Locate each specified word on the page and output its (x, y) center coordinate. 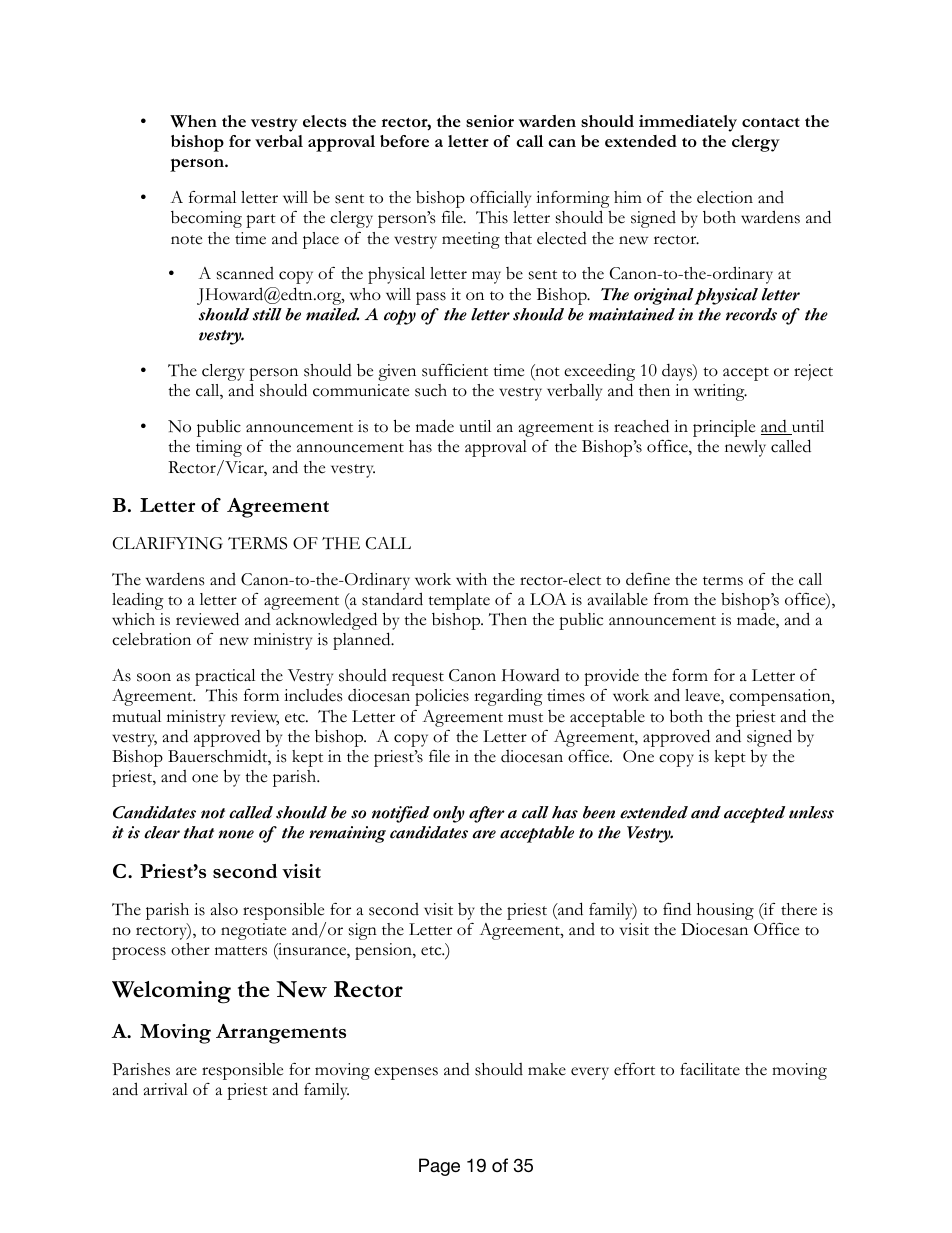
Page (439, 1167)
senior (490, 121)
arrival (166, 1089)
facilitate (710, 1069)
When (193, 121)
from (671, 599)
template (459, 601)
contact (771, 122)
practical (225, 677)
